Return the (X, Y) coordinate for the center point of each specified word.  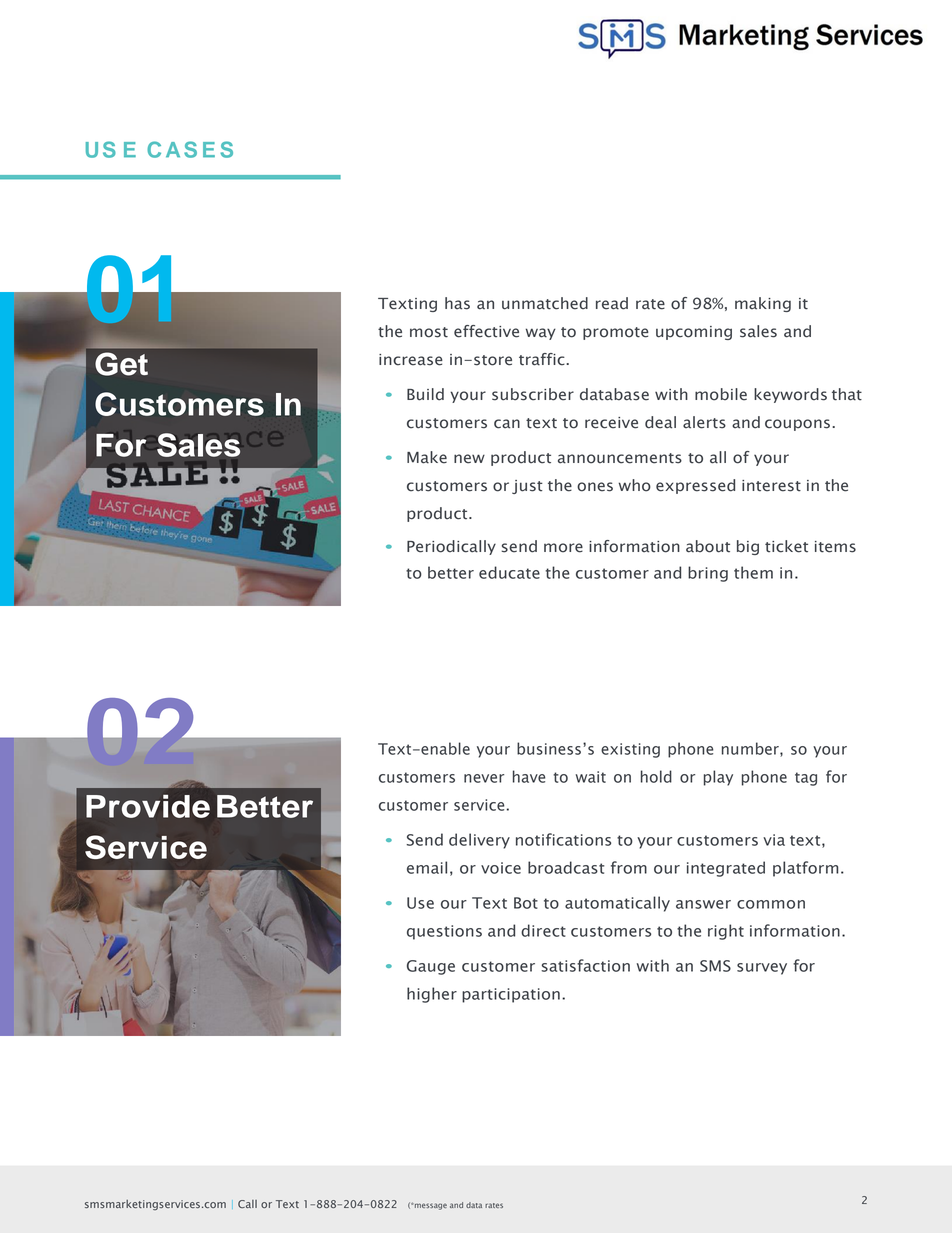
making (763, 304)
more (563, 548)
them (753, 572)
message (430, 1206)
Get (121, 364)
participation (511, 995)
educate (509, 572)
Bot (526, 903)
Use (420, 903)
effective (486, 331)
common (771, 904)
